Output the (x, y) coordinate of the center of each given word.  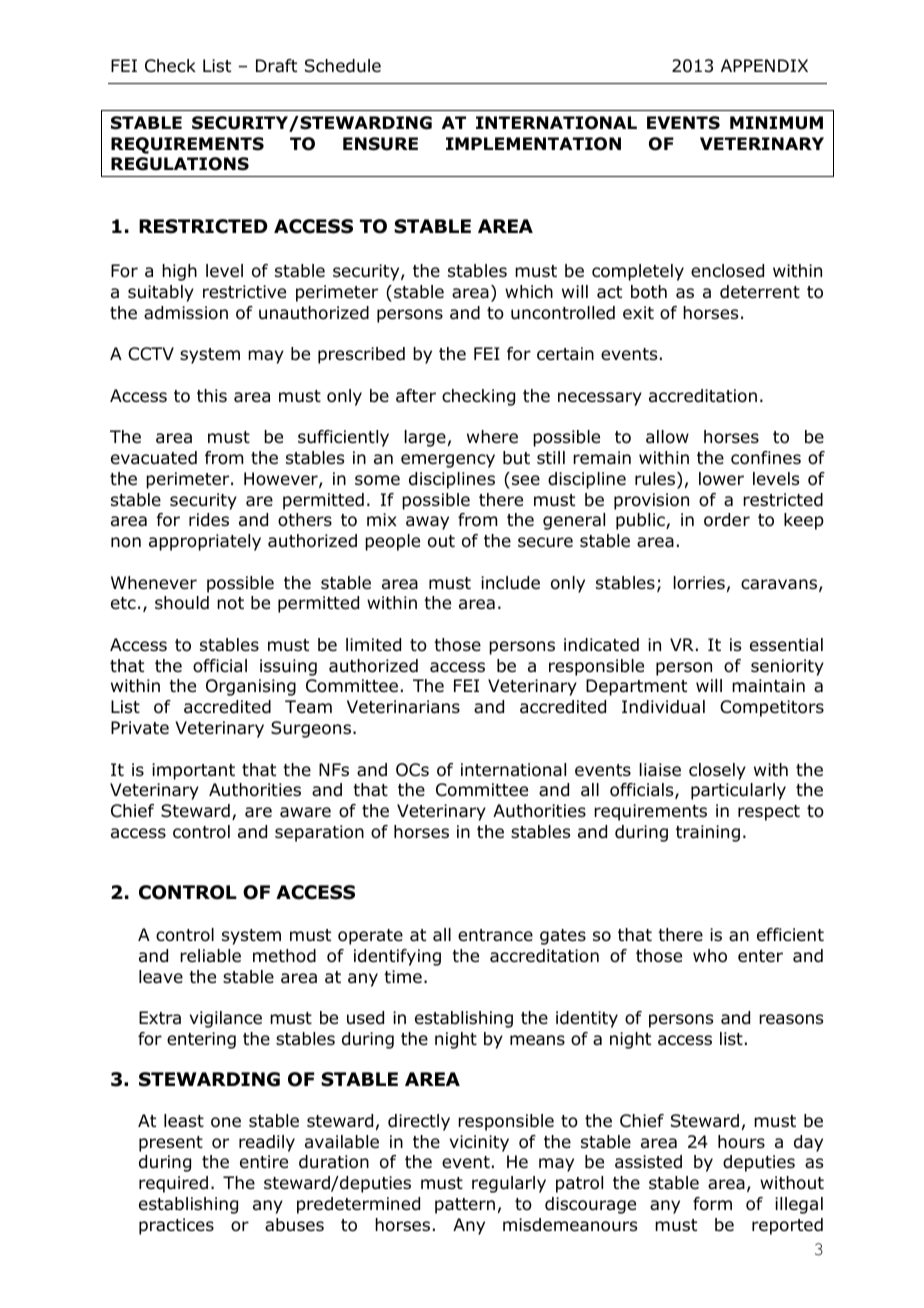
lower (721, 479)
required (173, 1184)
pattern (465, 1206)
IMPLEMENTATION (533, 144)
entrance (495, 935)
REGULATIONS (180, 164)
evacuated (154, 458)
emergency (448, 461)
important (193, 771)
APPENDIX (764, 65)
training (708, 833)
